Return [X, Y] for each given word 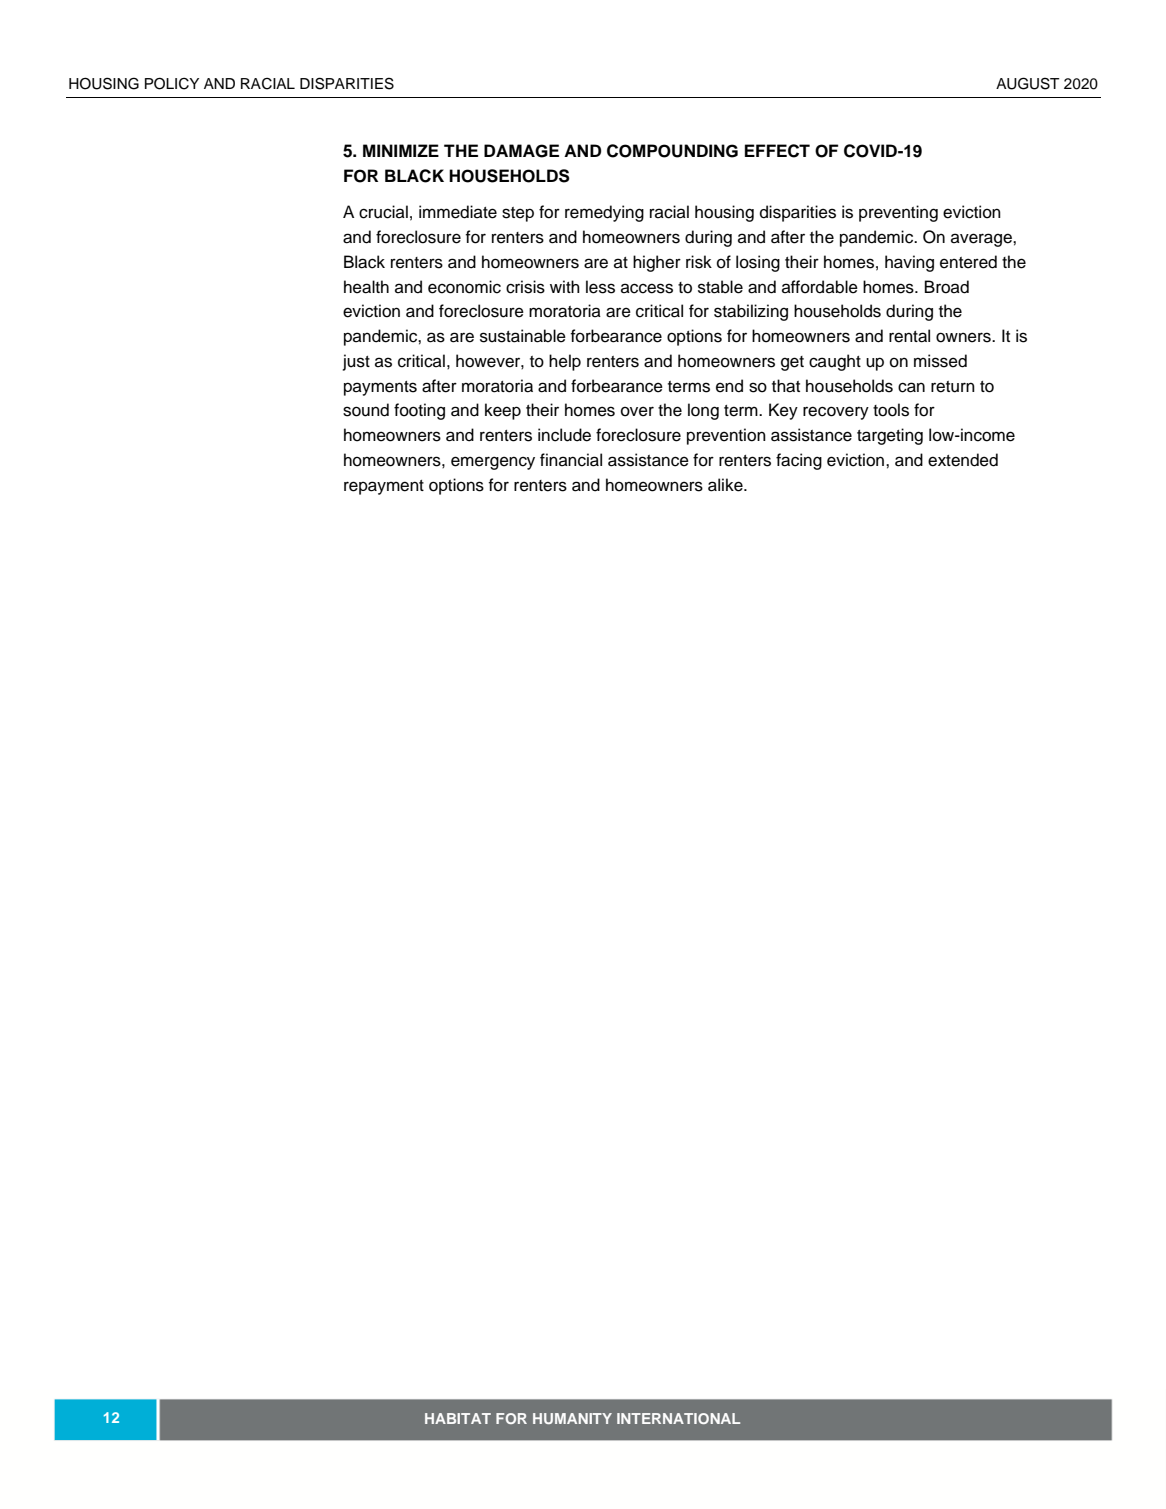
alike [726, 485]
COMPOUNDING [672, 151]
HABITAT [458, 1418]
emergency [493, 463]
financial [571, 460]
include [564, 435]
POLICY [172, 83]
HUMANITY [572, 1418]
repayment [384, 487]
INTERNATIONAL [678, 1418]
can [911, 387]
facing [799, 461]
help [565, 362]
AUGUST [1028, 83]
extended [963, 460]
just [356, 362]
